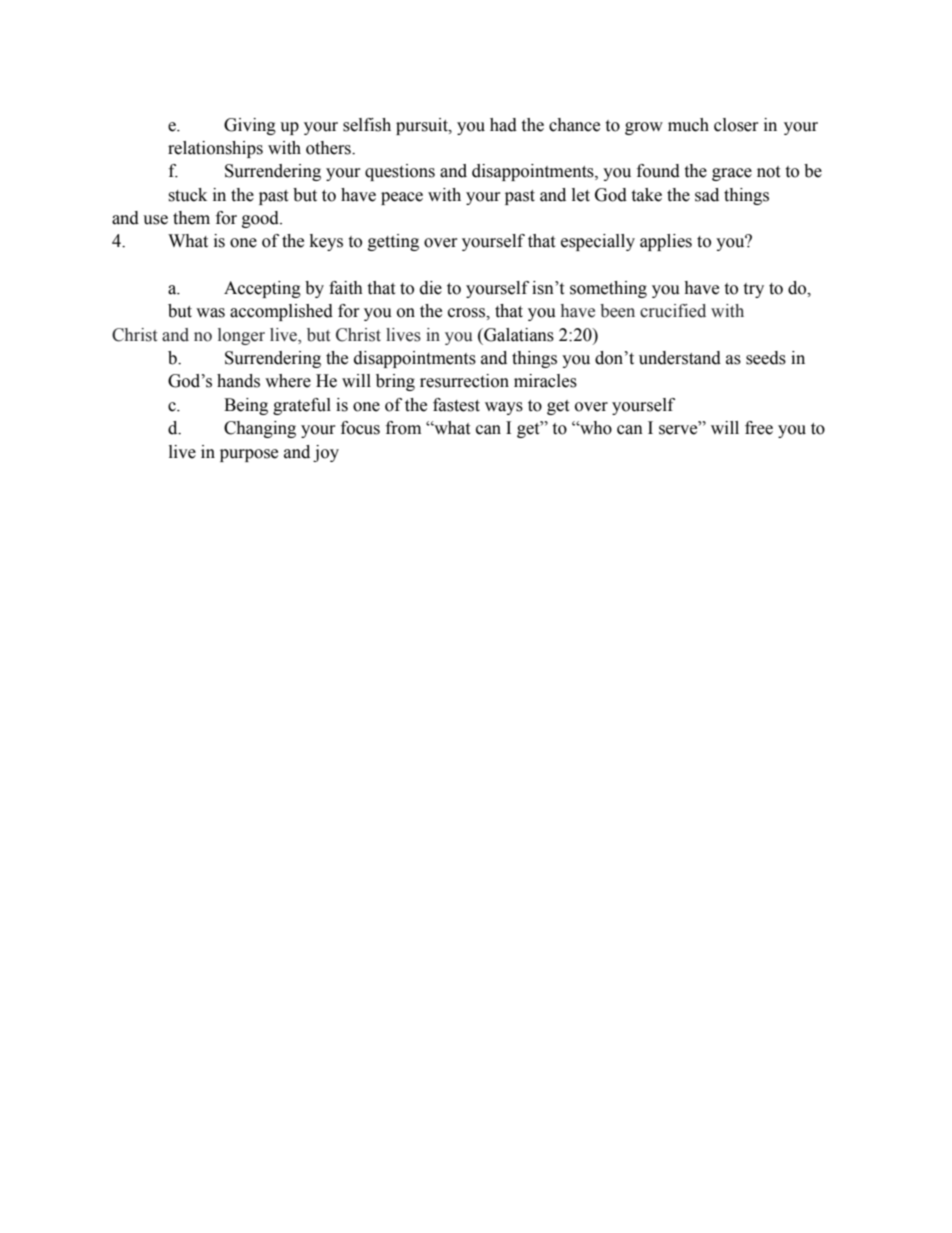 The image size is (952, 1233). Describe the element at coordinates (423, 126) in the document. I see `pursuit` at that location.
